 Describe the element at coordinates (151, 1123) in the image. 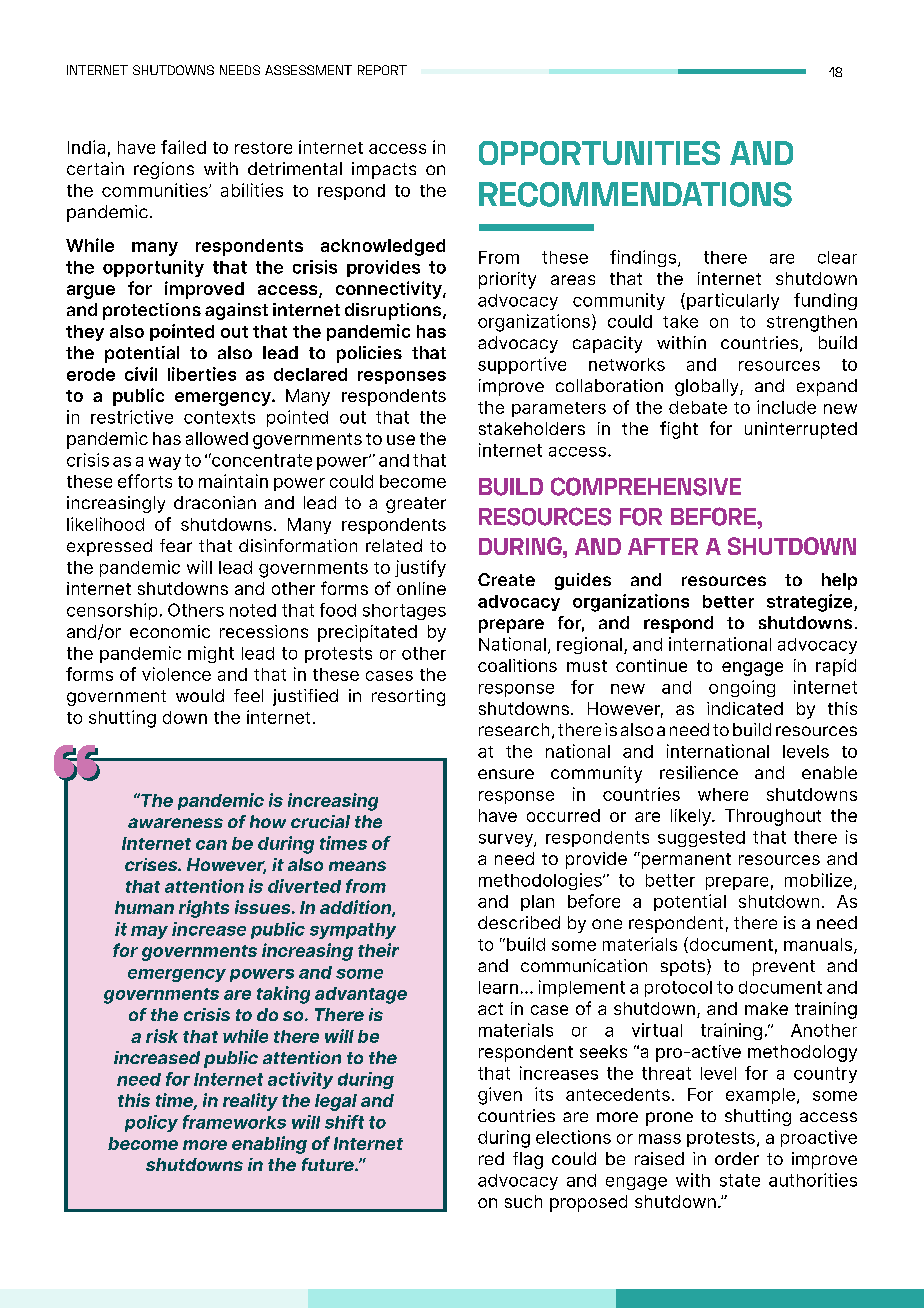

I see `policy` at that location.
